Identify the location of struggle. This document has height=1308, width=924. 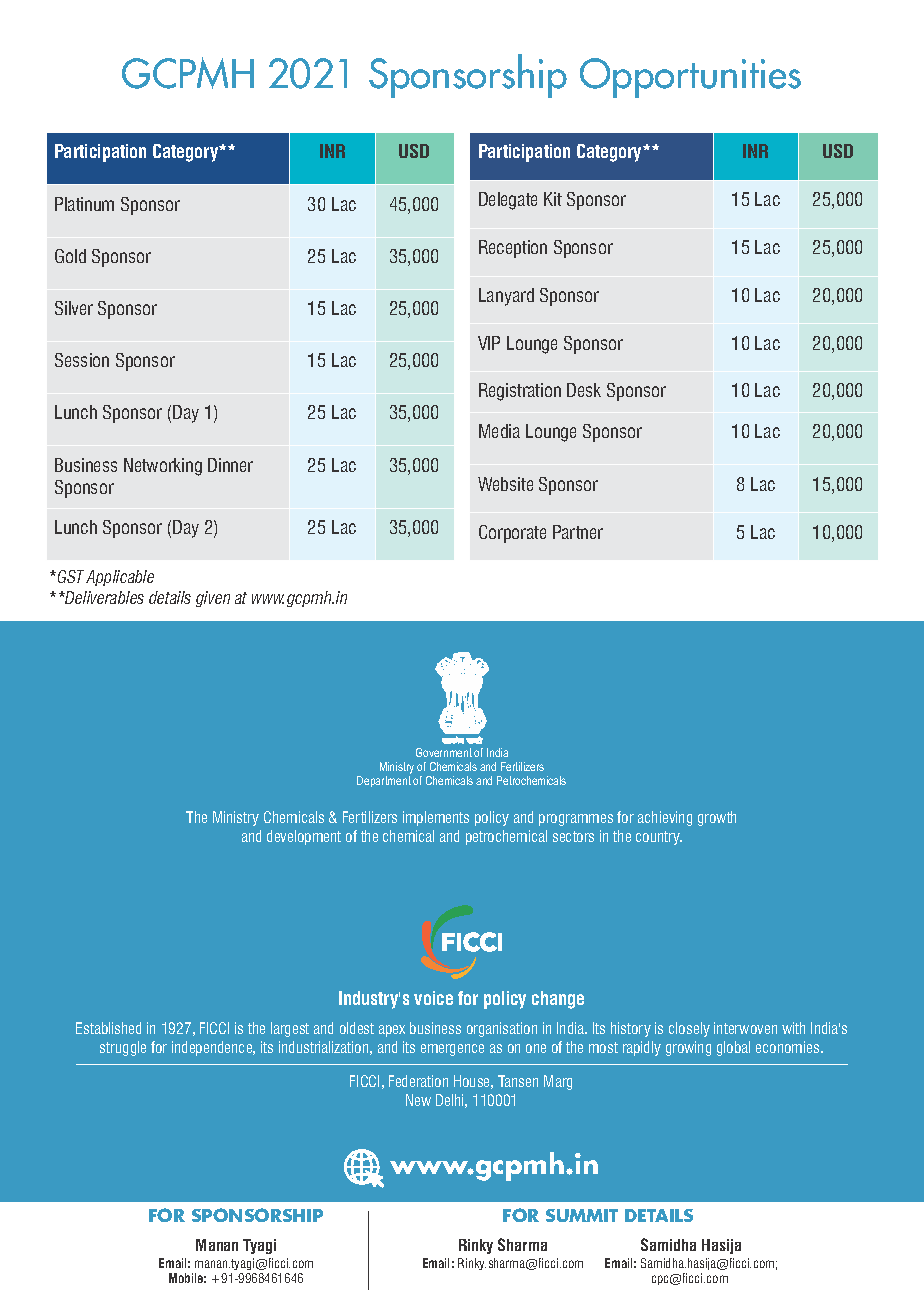
(123, 1048).
